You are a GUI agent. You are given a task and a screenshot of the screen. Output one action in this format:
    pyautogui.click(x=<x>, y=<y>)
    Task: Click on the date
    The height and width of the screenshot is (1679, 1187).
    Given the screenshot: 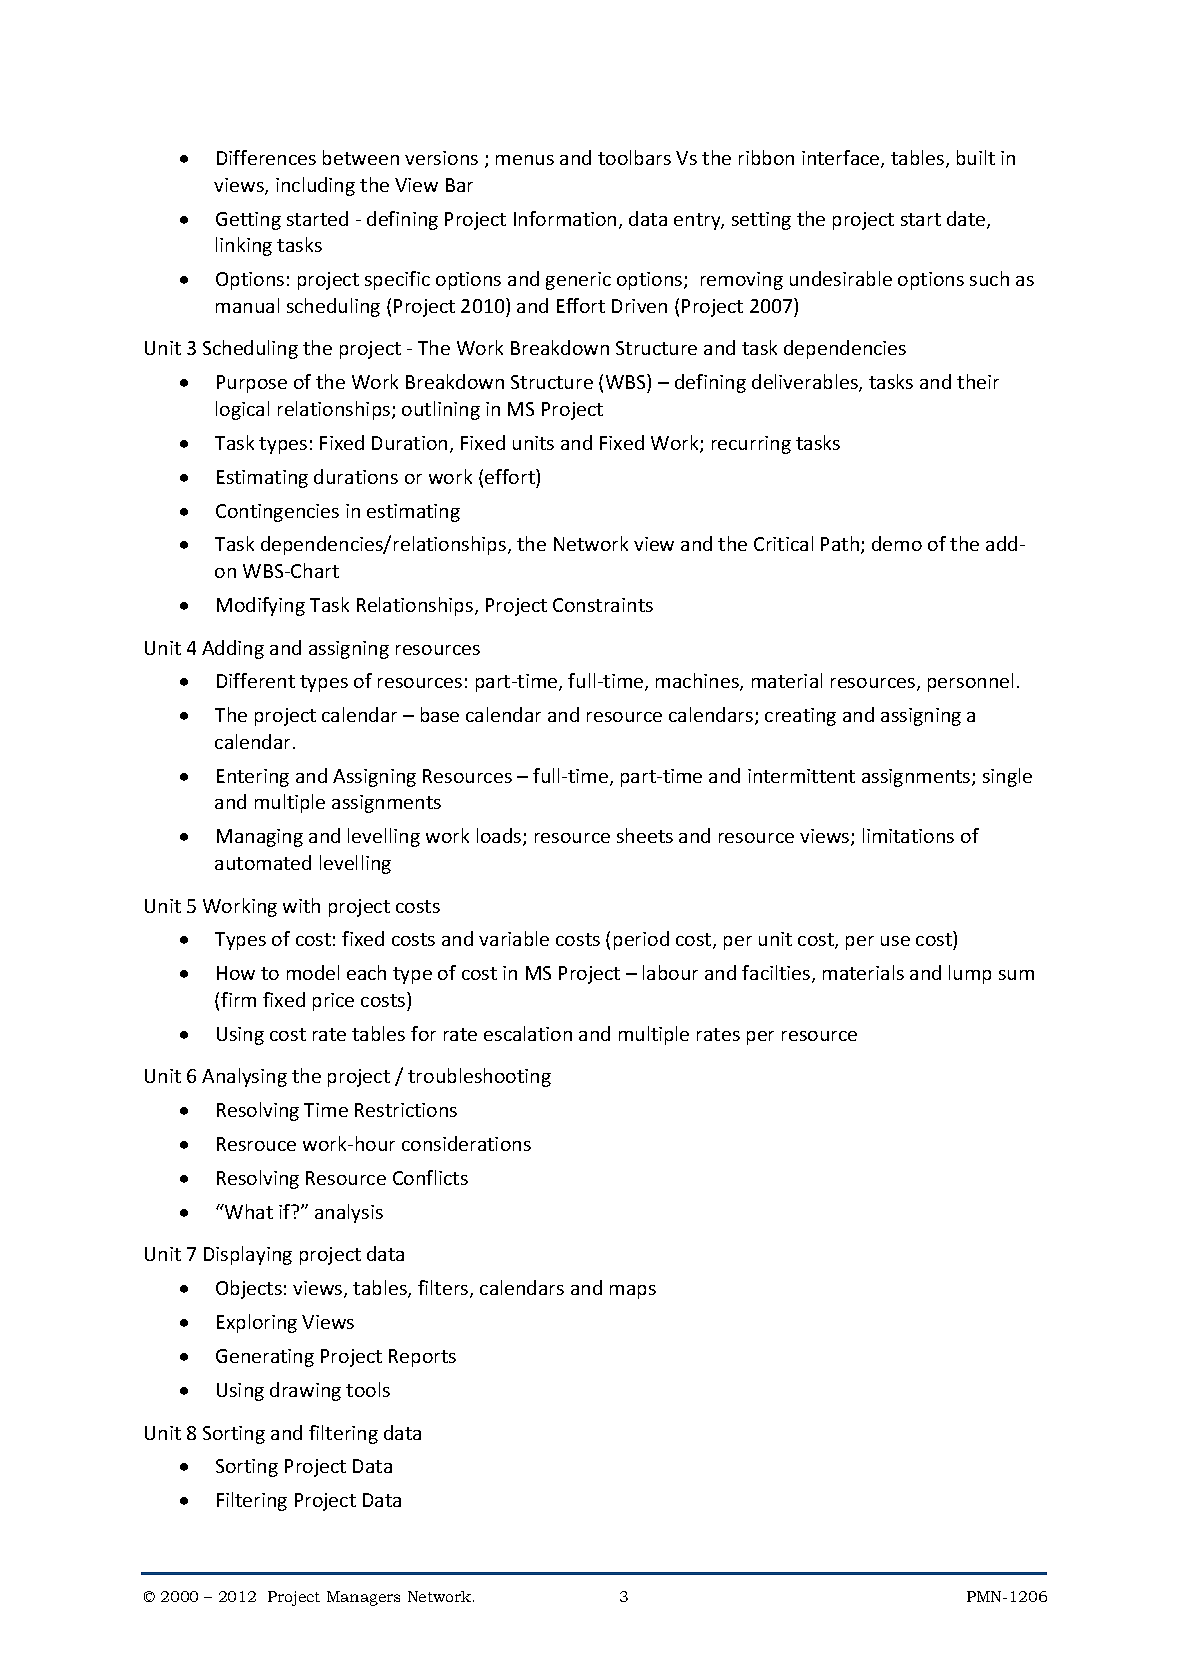 What is the action you would take?
    pyautogui.click(x=967, y=220)
